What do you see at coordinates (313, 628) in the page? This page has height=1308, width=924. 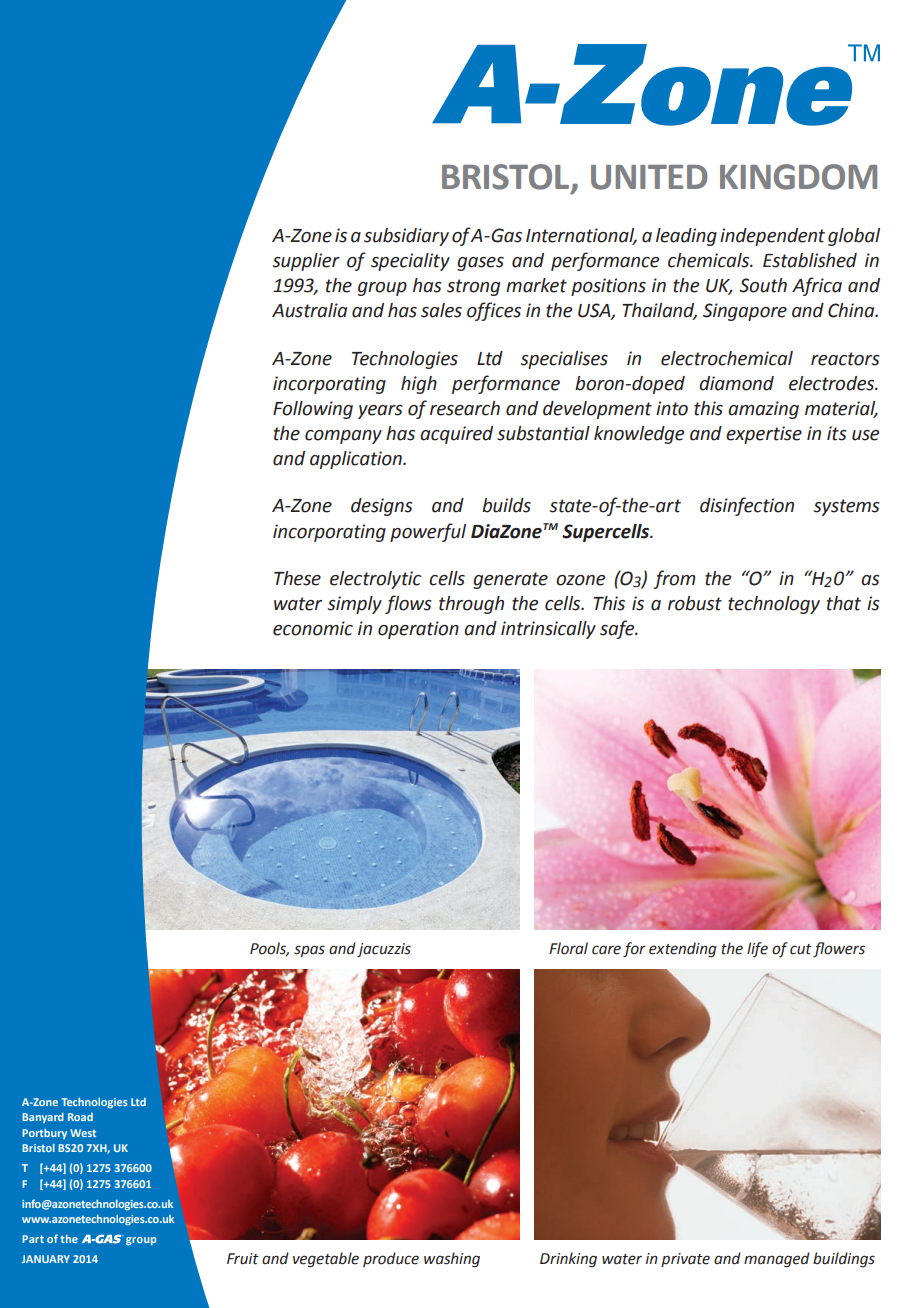 I see `economic` at bounding box center [313, 628].
